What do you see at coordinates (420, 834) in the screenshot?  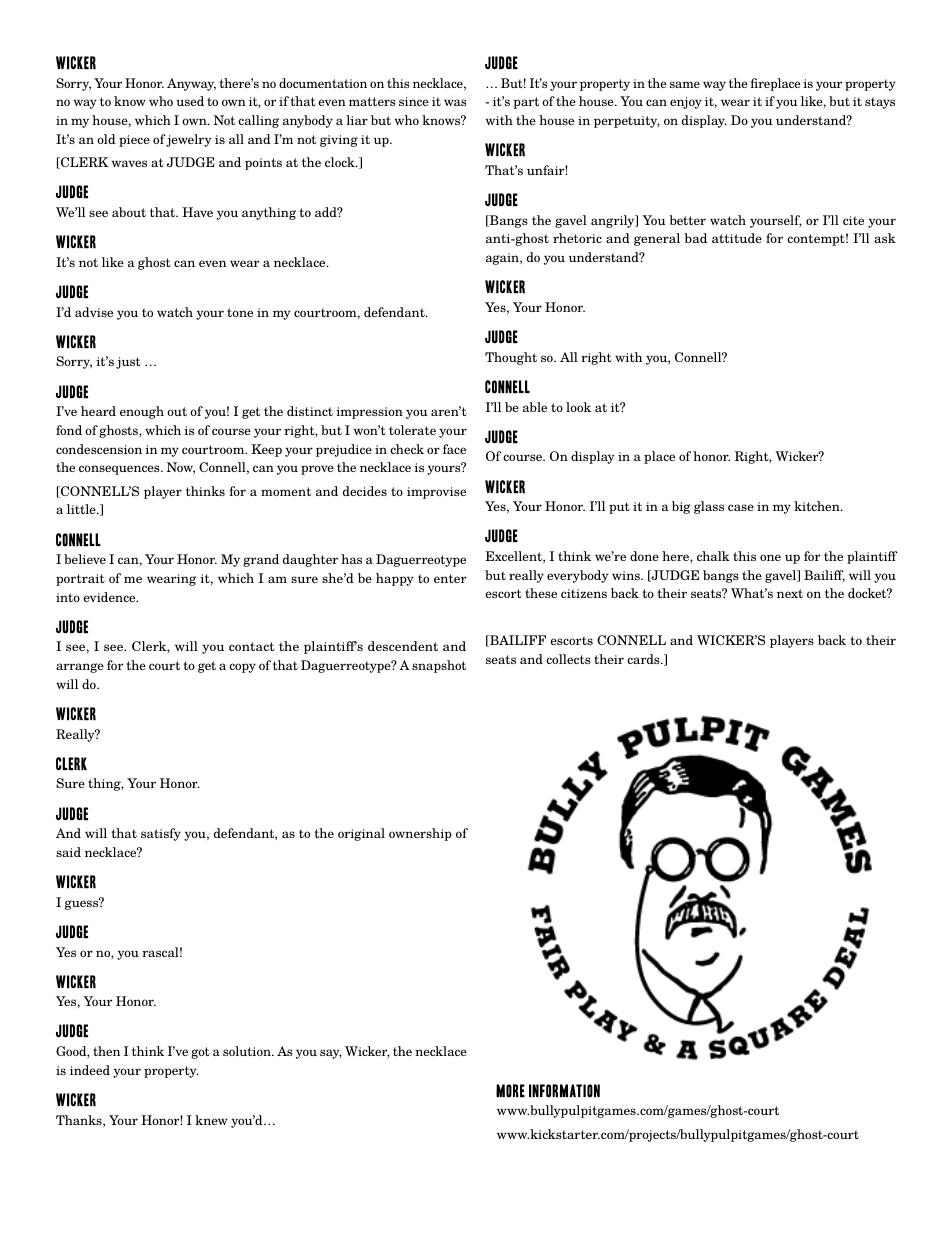 I see `ownership` at bounding box center [420, 834].
